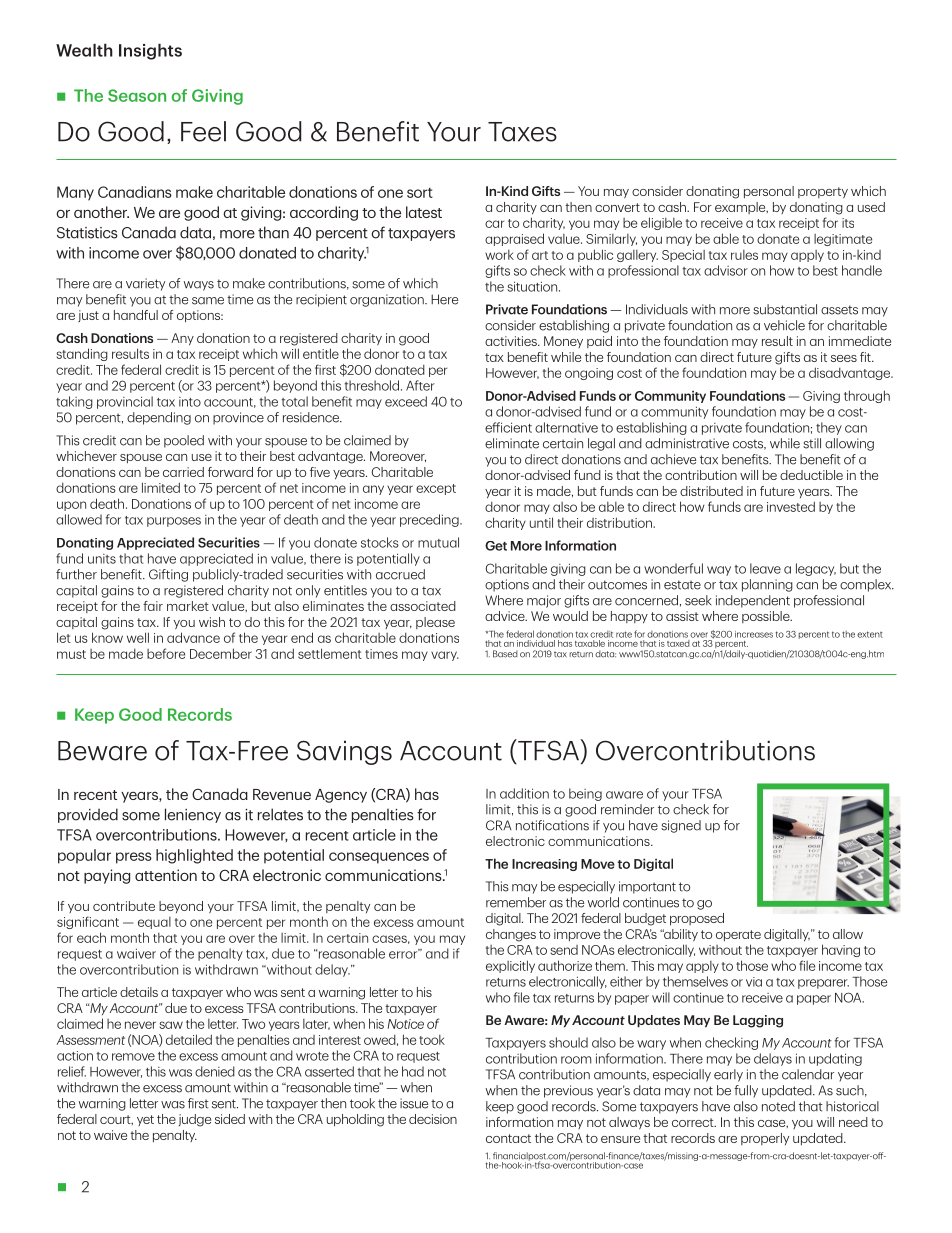  Describe the element at coordinates (681, 826) in the document. I see `signed` at that location.
